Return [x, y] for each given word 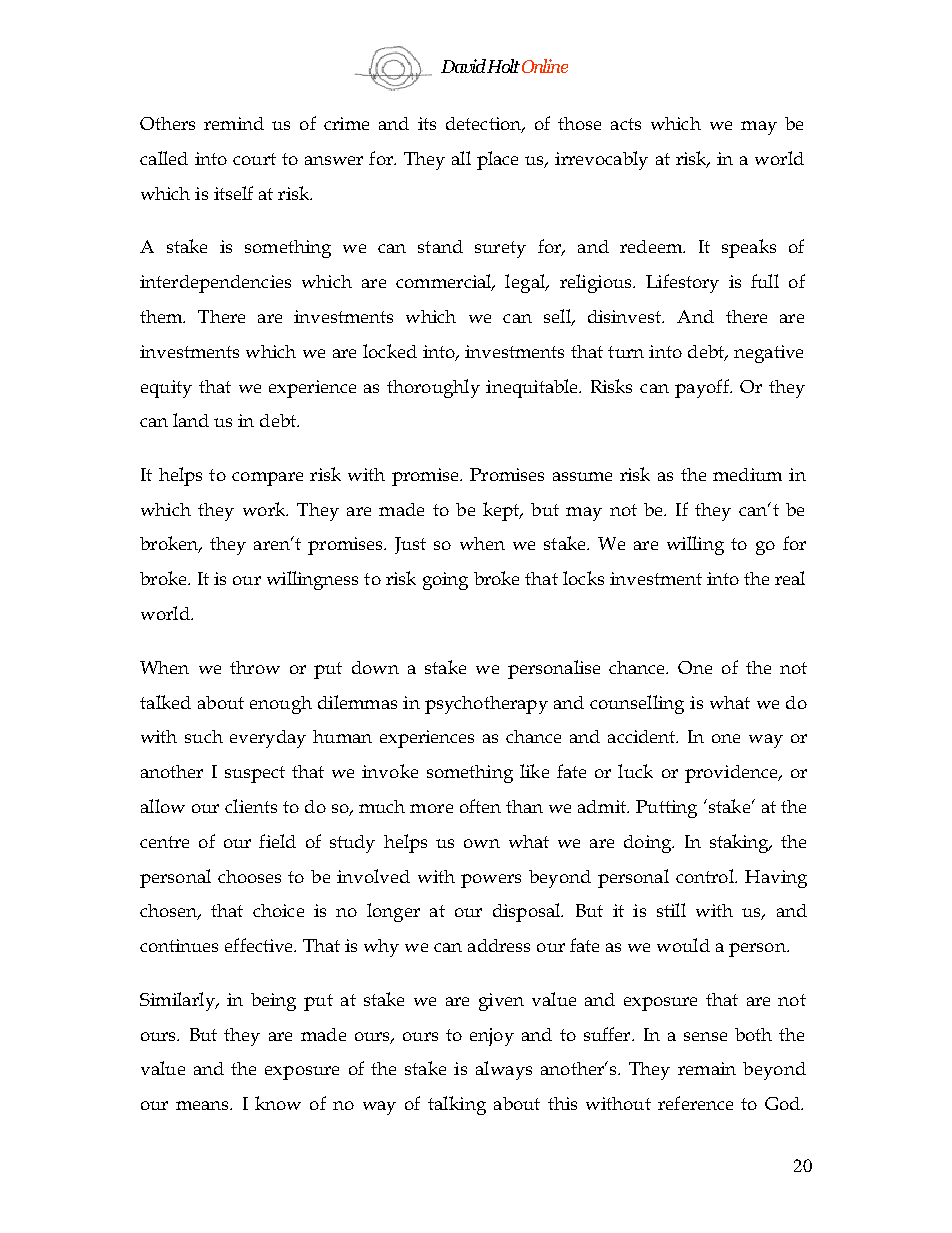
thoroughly [433, 388]
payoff [703, 388]
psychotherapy [486, 705]
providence [732, 774]
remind [234, 123]
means [203, 1105]
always [504, 1070]
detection [485, 125]
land [191, 420]
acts [626, 124]
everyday [268, 739]
